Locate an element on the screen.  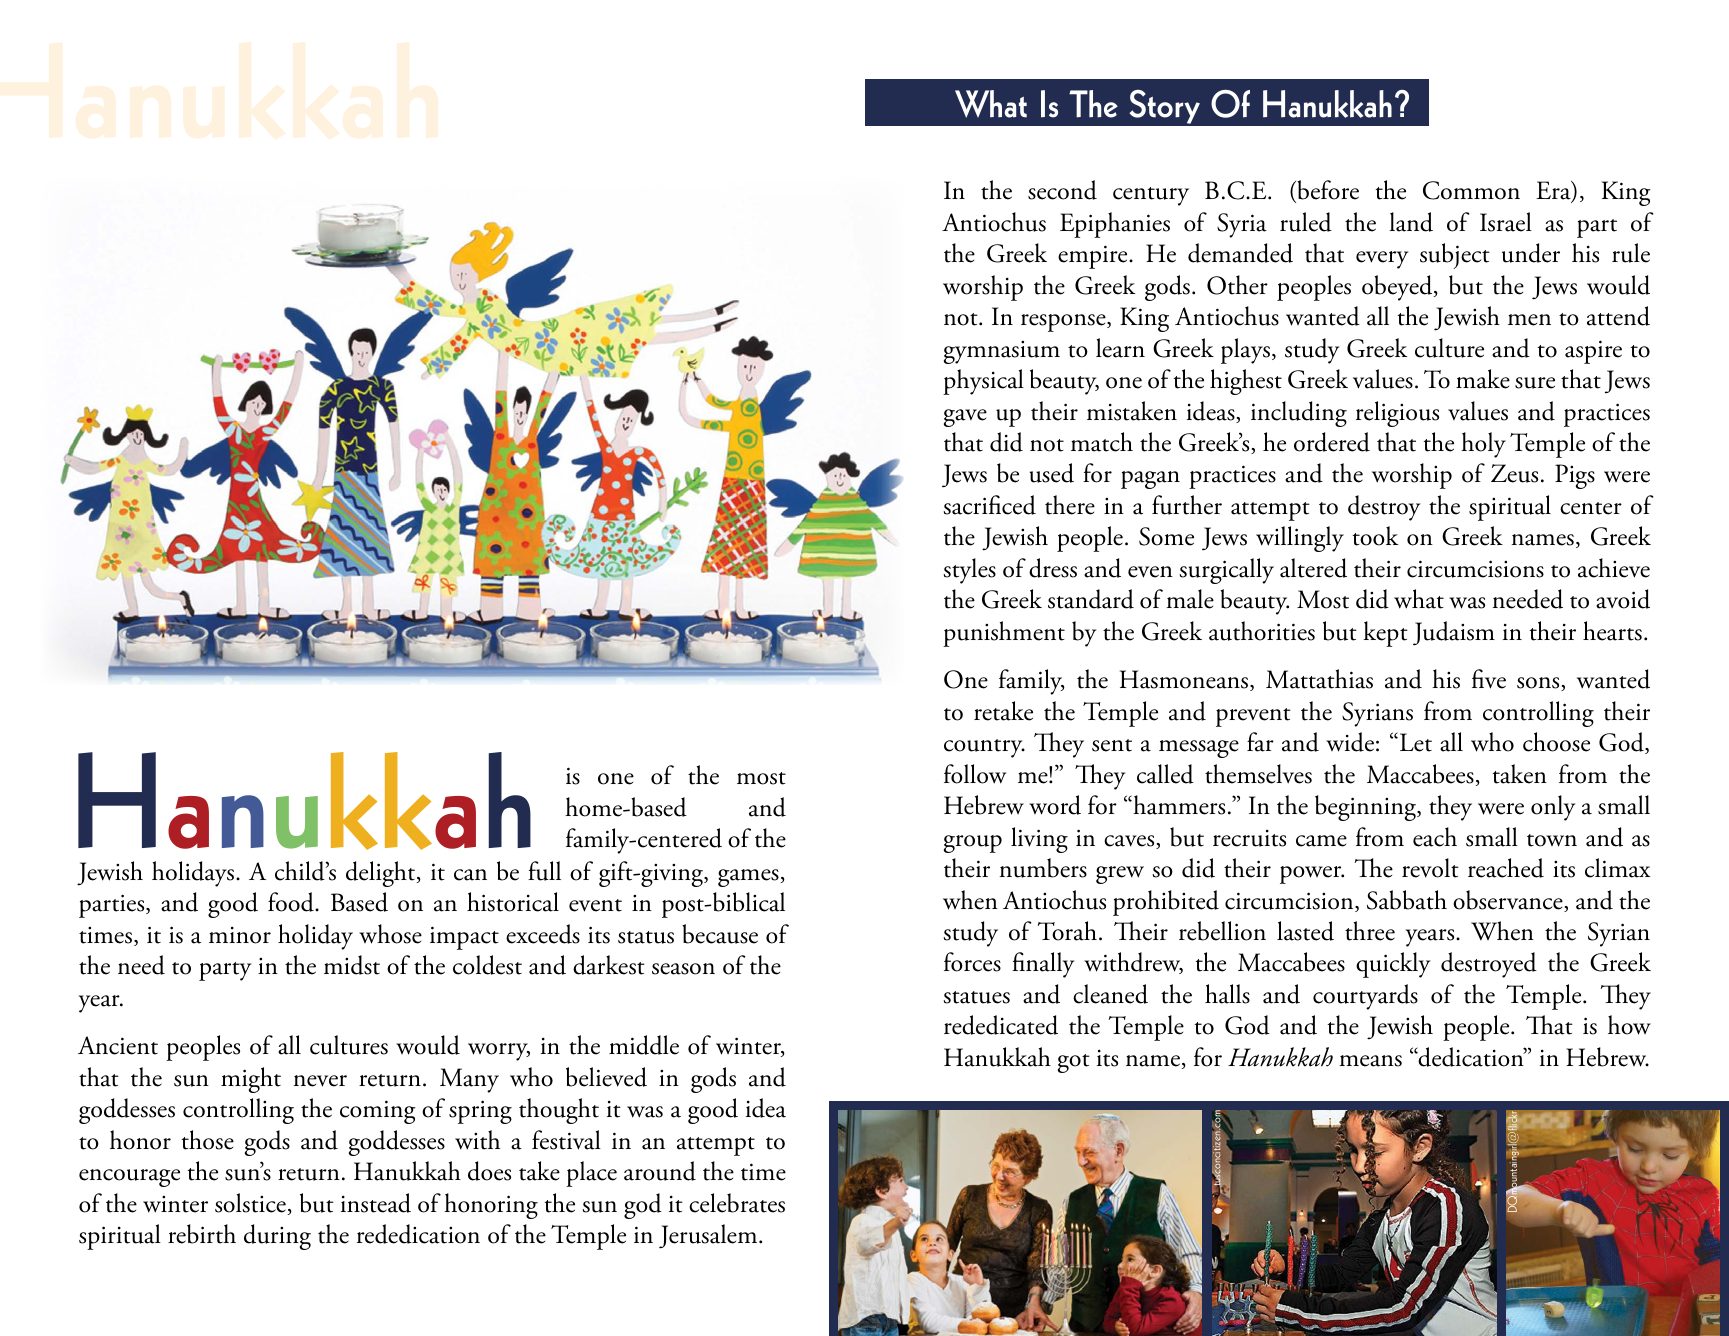
celebrates is located at coordinates (737, 1203).
